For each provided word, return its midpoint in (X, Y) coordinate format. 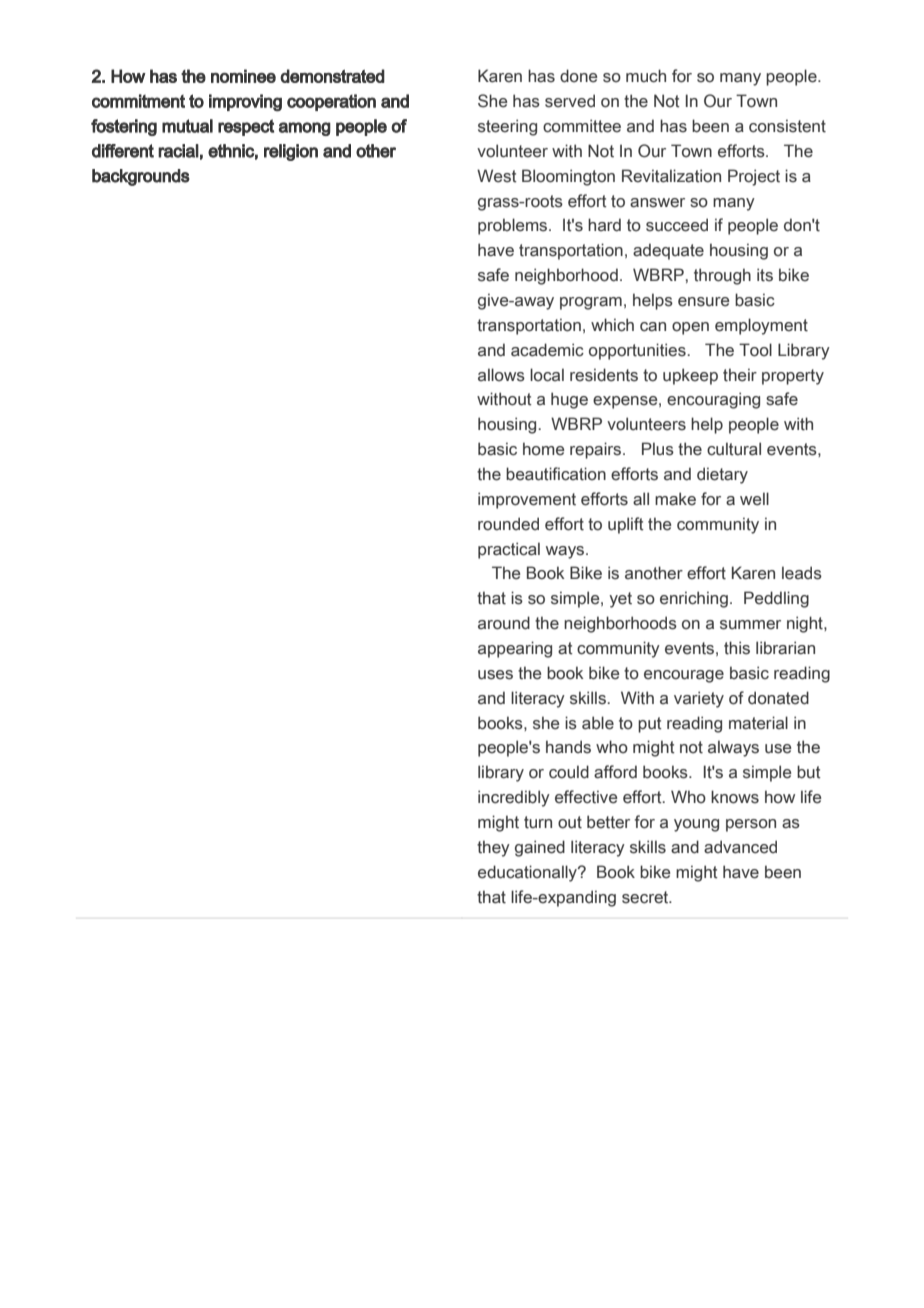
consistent (787, 126)
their (740, 375)
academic (547, 350)
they (493, 848)
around (504, 623)
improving (245, 103)
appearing (515, 649)
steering (507, 127)
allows (501, 375)
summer (750, 625)
